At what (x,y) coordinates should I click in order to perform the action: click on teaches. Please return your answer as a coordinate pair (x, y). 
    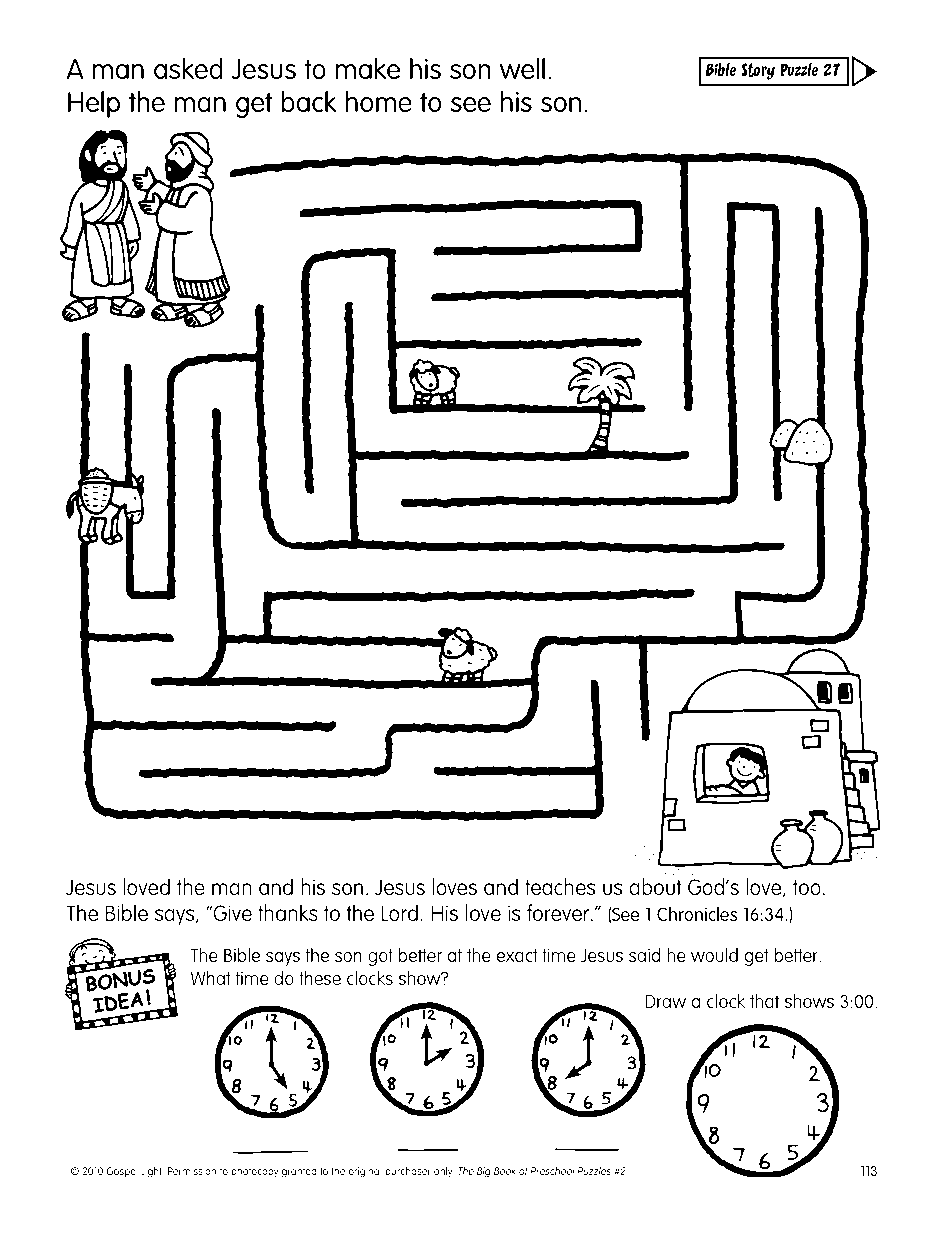
    Looking at the image, I should click on (560, 886).
